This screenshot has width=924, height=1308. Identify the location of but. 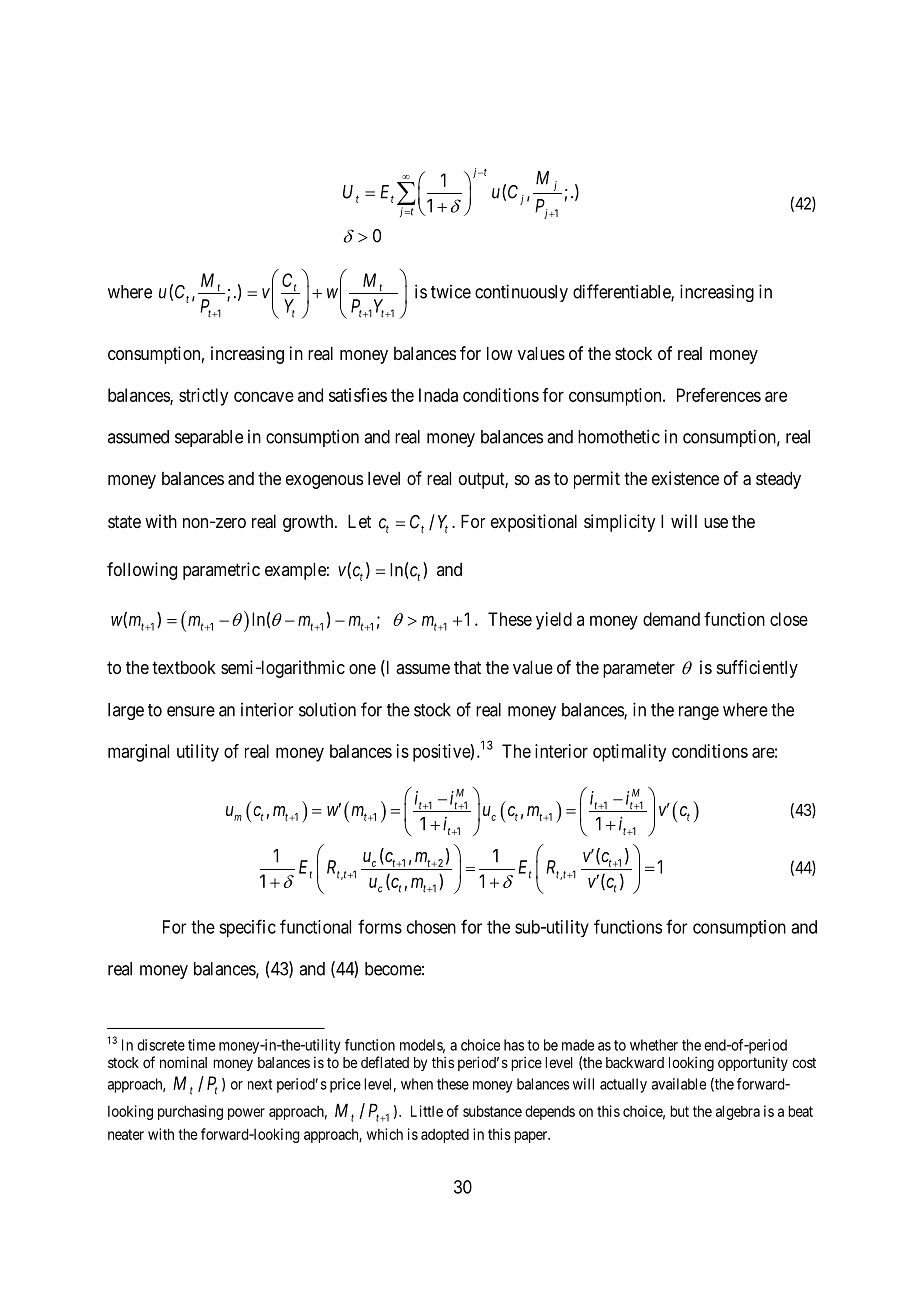
(679, 1111).
